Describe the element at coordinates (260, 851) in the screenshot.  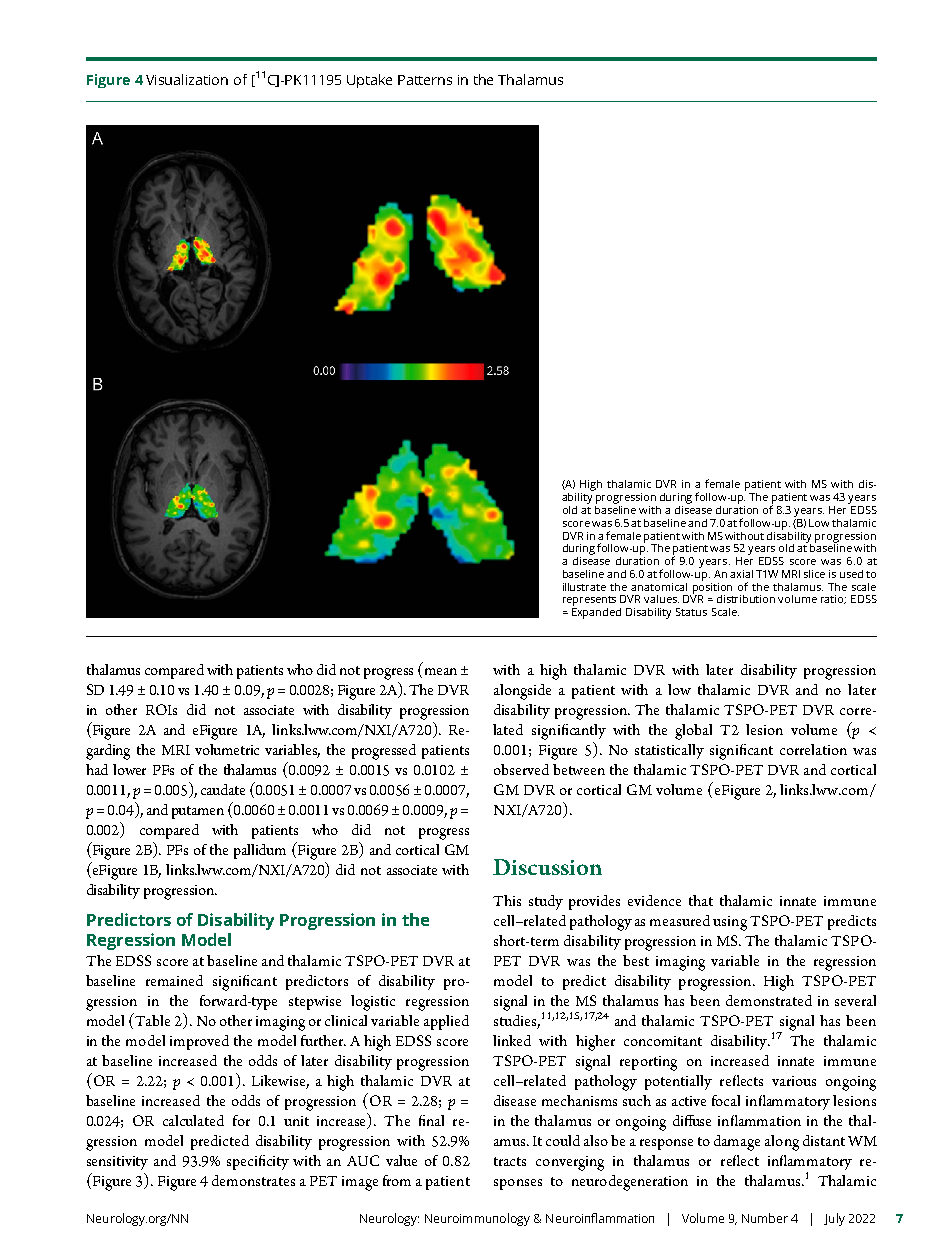
I see `pallidum` at that location.
